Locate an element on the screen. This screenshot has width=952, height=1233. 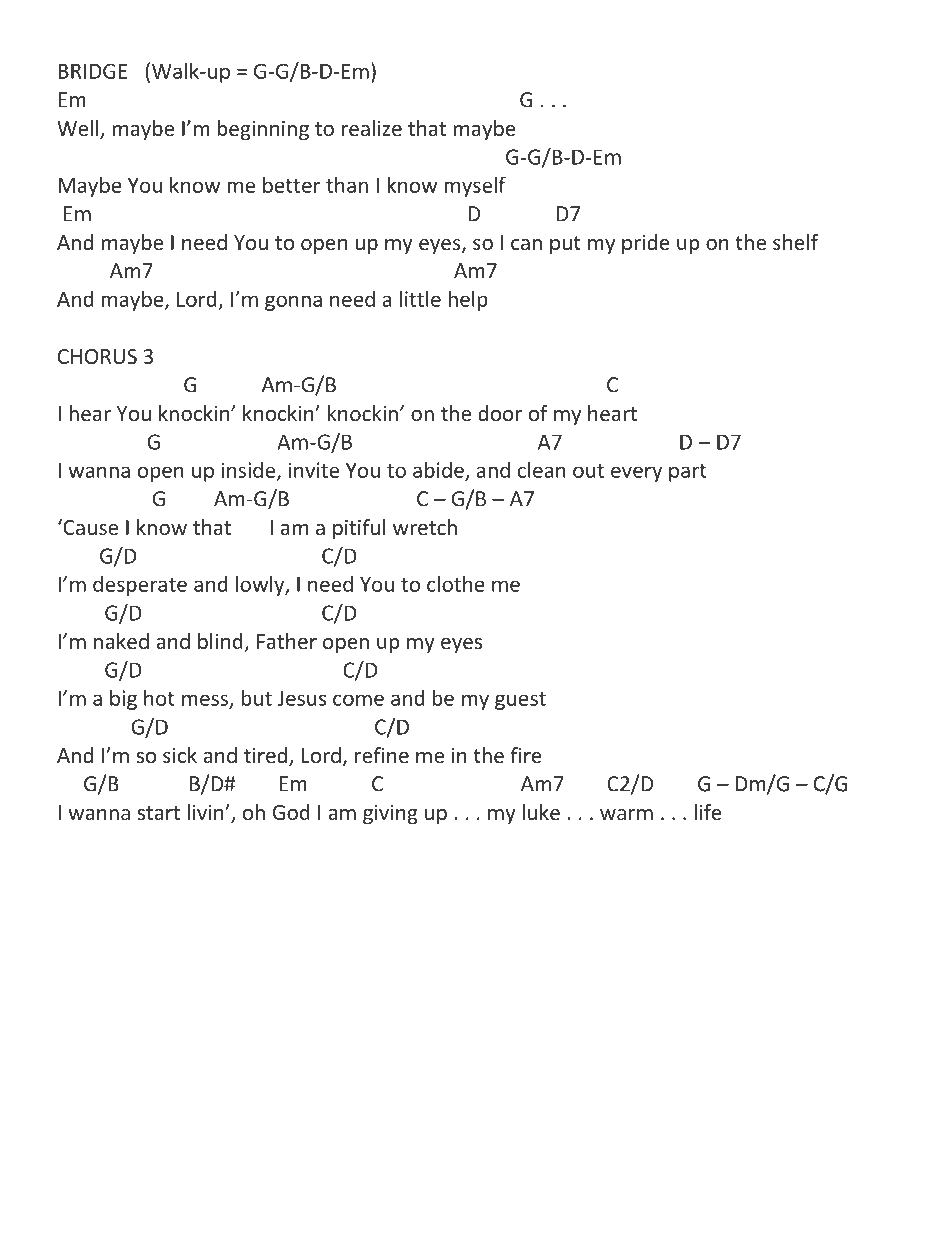
myself is located at coordinates (475, 186).
